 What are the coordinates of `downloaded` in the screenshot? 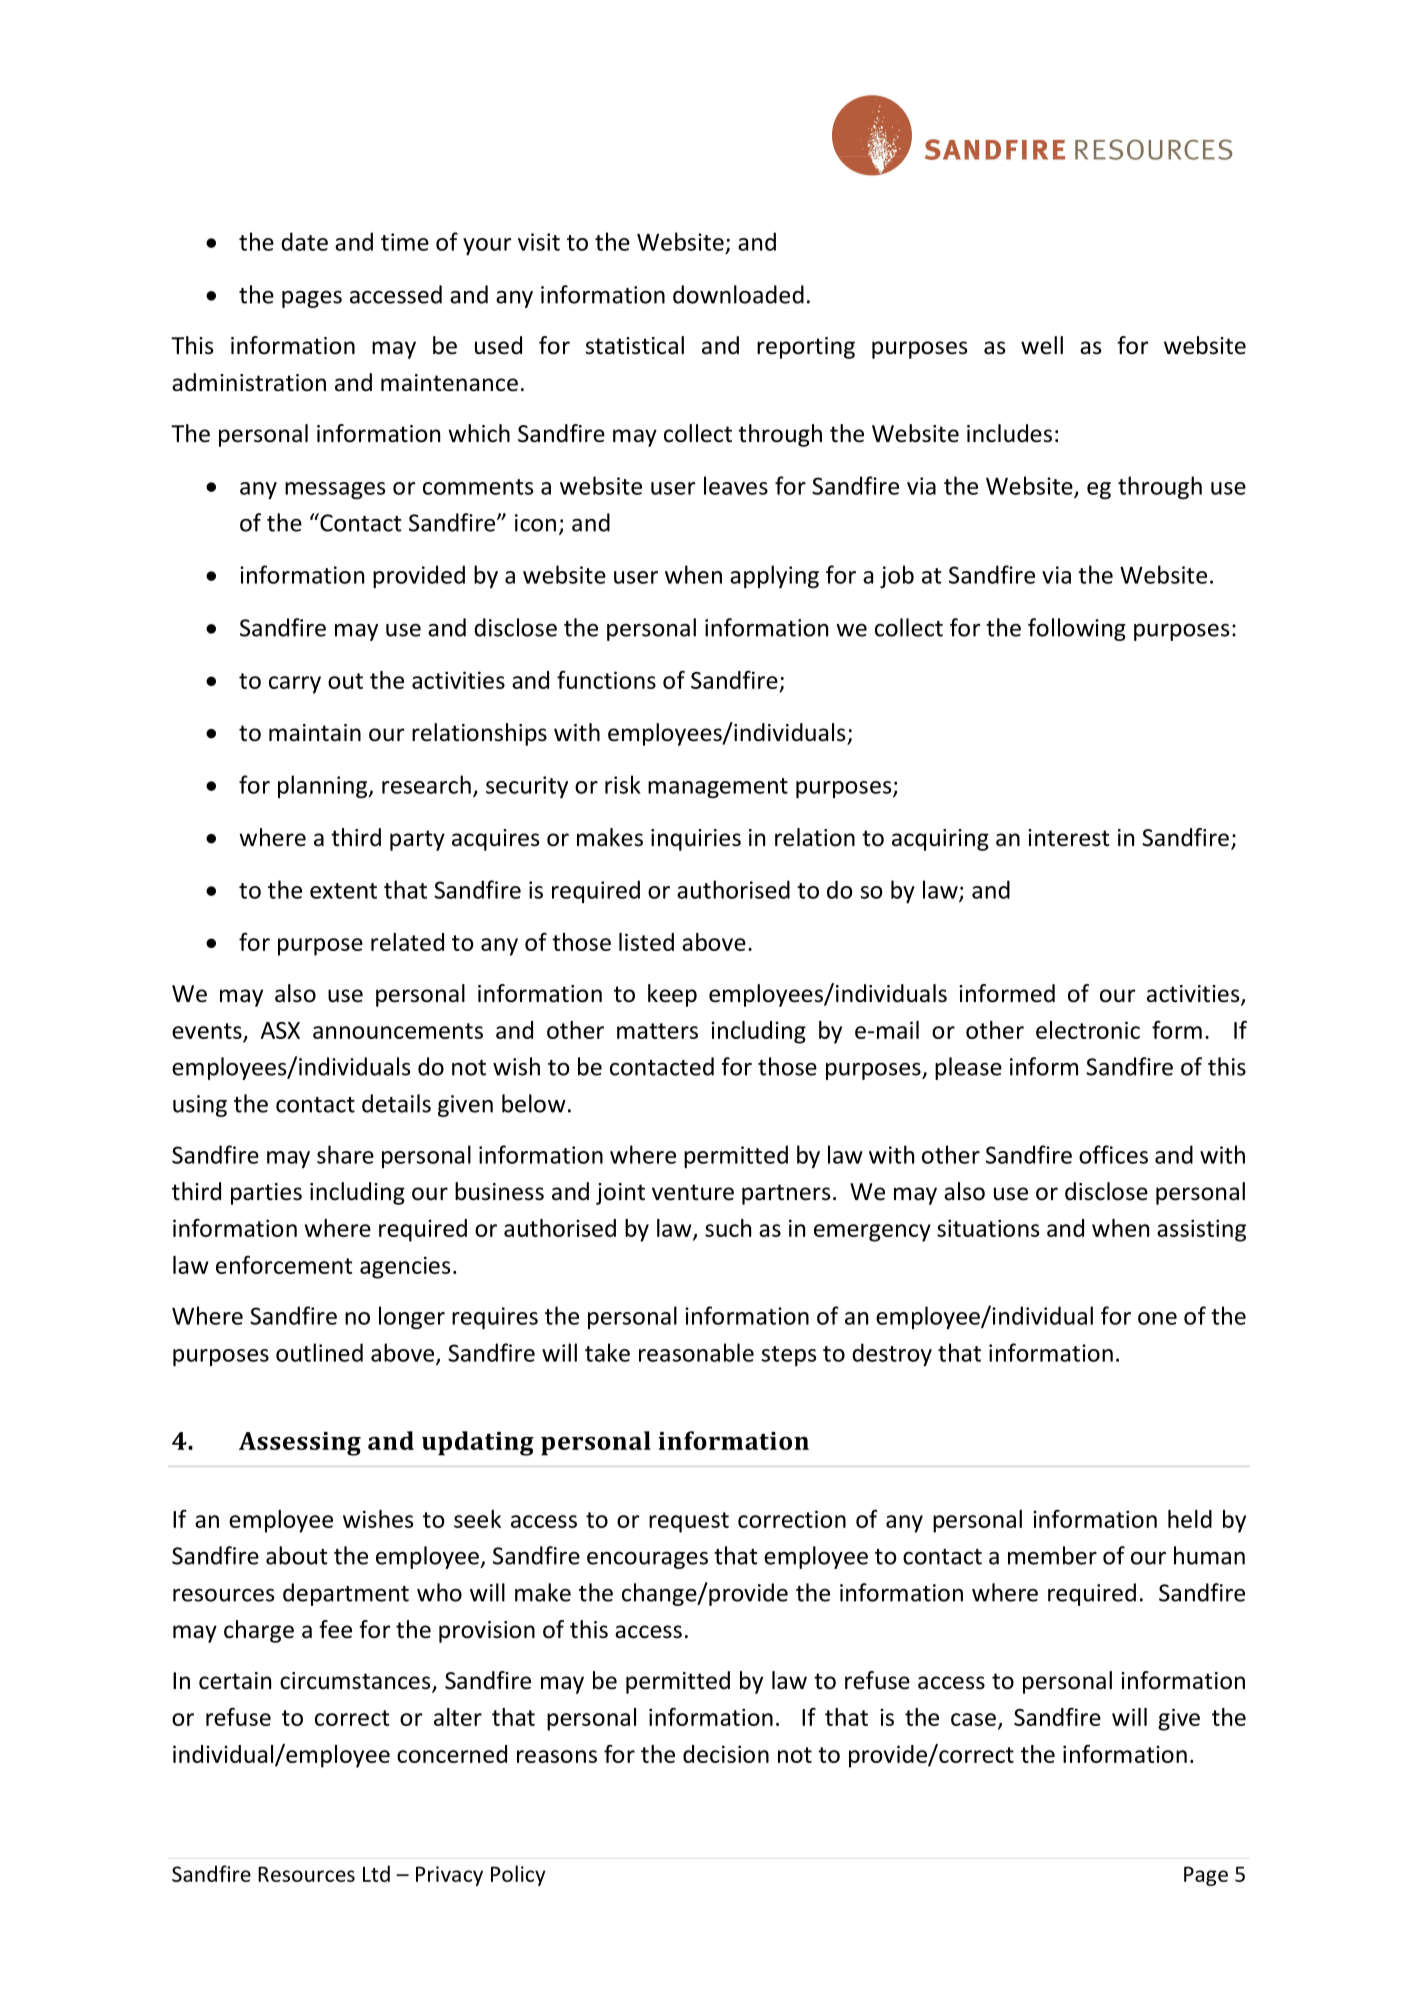 It's located at (738, 294).
